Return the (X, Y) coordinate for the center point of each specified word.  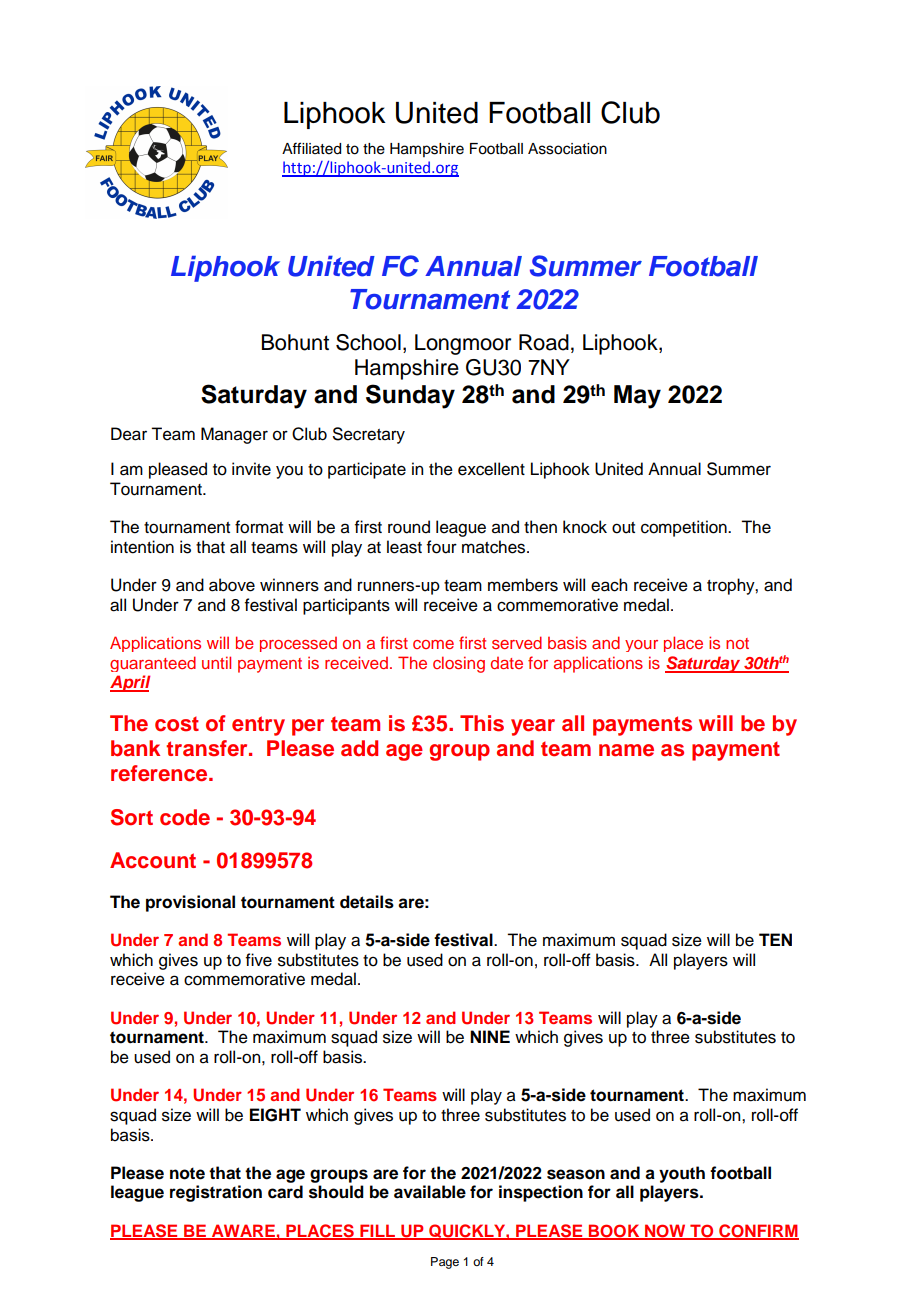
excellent (491, 469)
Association (567, 149)
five (259, 960)
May (637, 397)
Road (544, 342)
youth (682, 1174)
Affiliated (311, 148)
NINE (490, 1036)
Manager (234, 435)
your (641, 646)
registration (216, 1193)
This (482, 723)
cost (177, 724)
